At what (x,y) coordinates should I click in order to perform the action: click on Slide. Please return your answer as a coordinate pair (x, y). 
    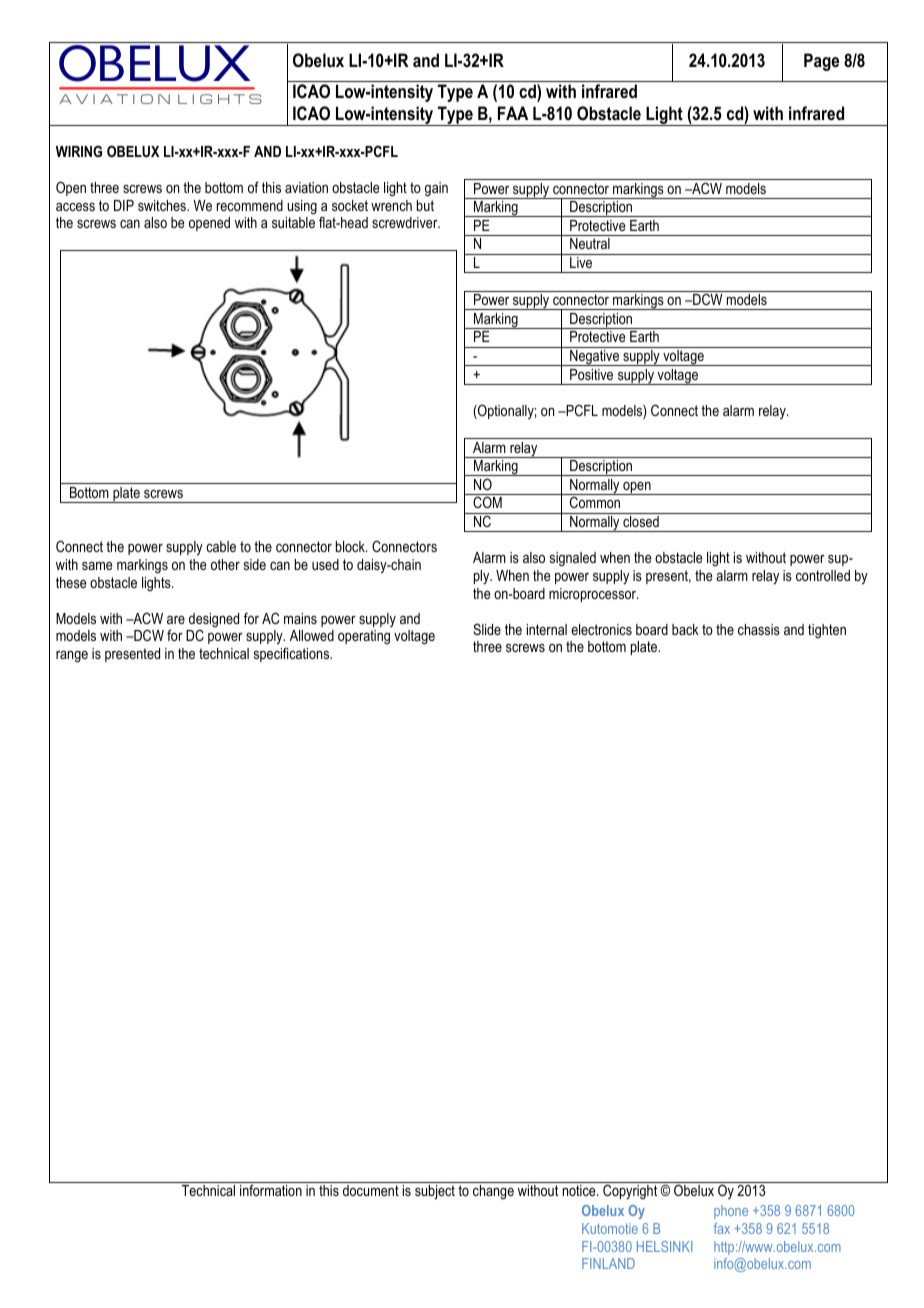
    Looking at the image, I should click on (487, 629).
